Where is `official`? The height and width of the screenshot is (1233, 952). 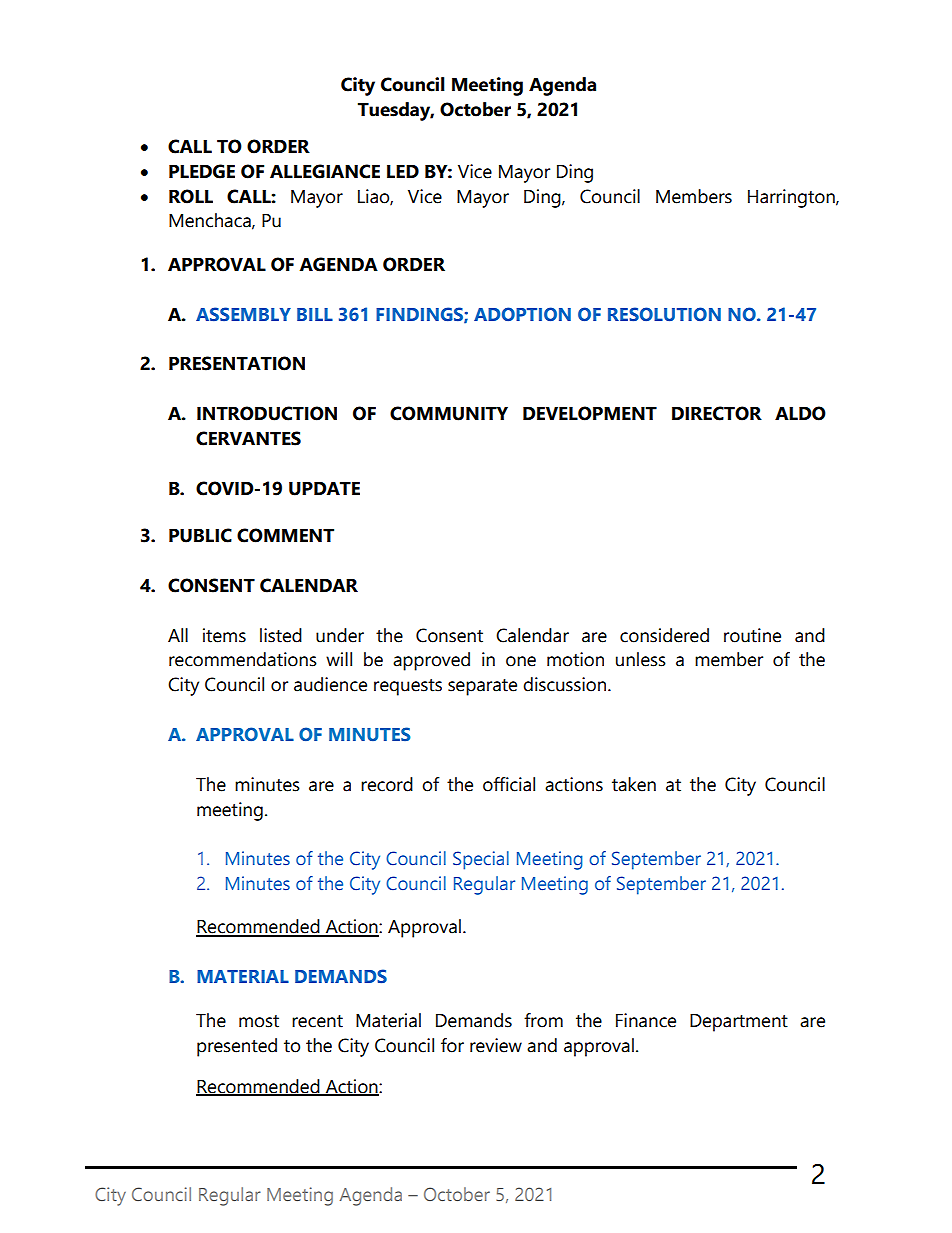 official is located at coordinates (509, 784).
